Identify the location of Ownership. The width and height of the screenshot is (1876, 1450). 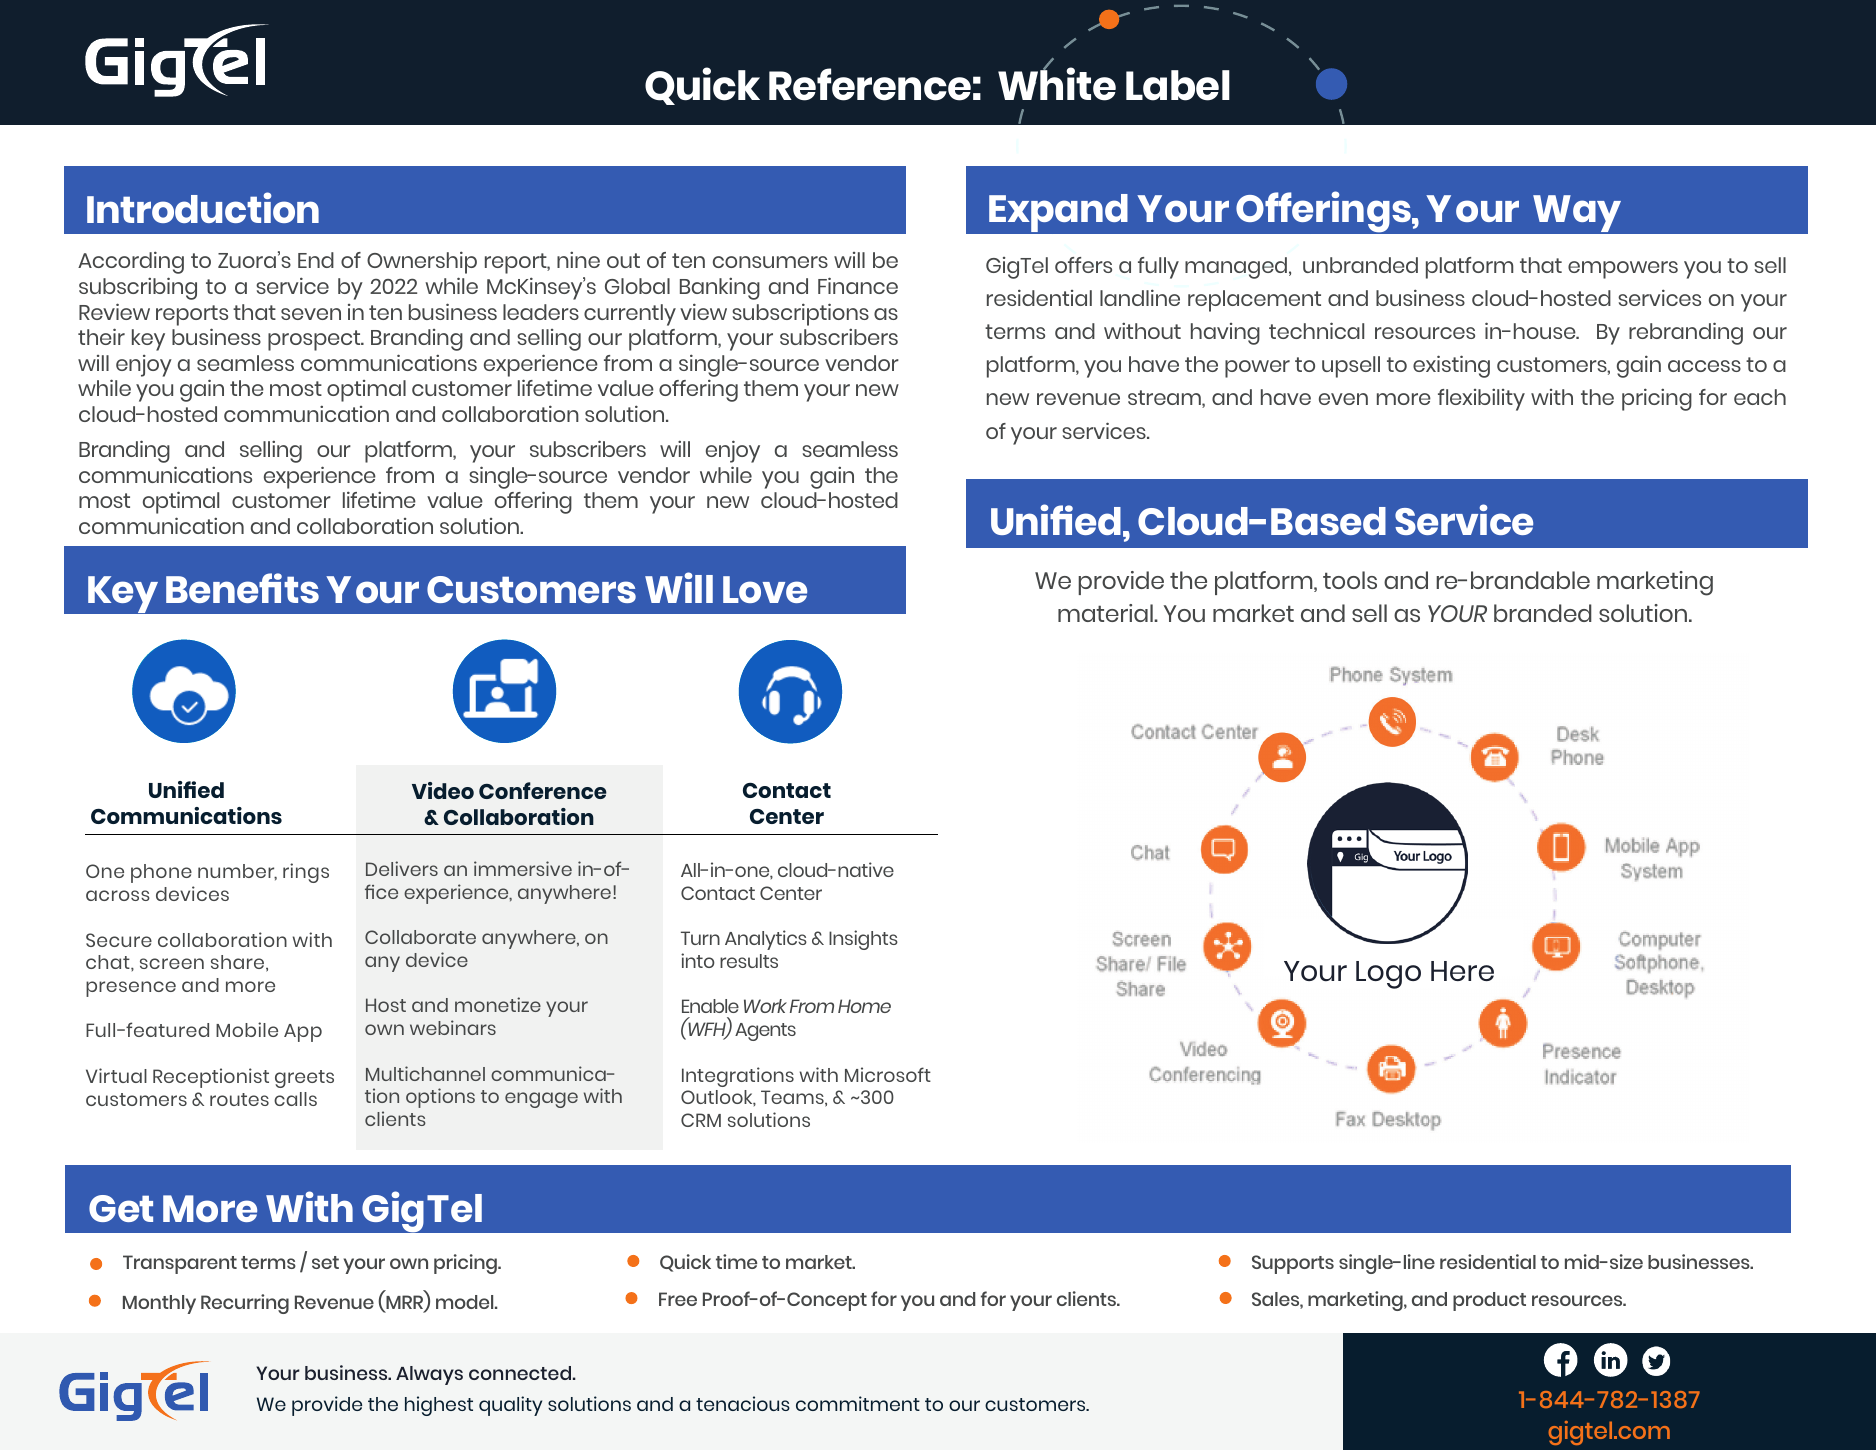
(422, 262).
